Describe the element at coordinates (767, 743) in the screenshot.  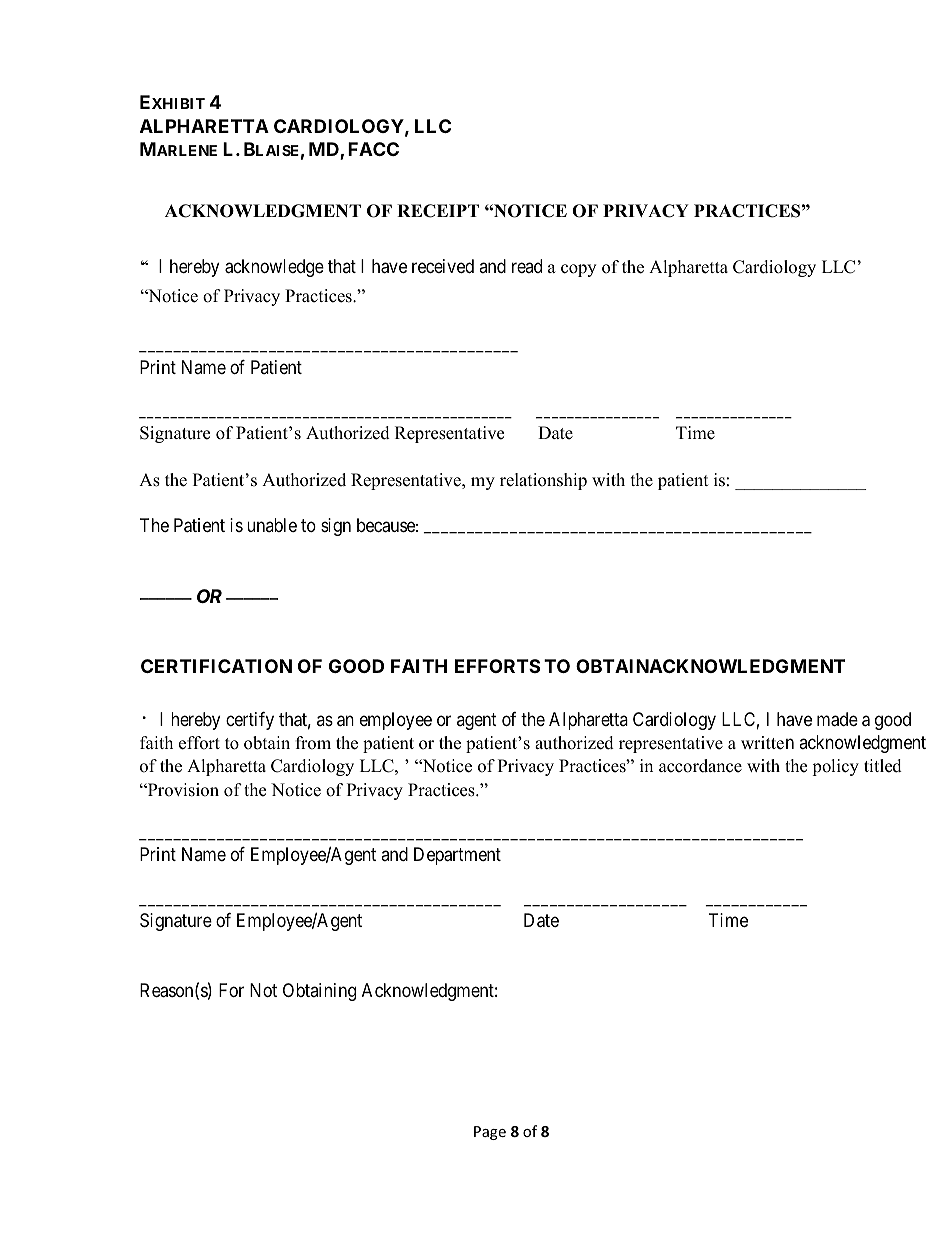
I see `written` at that location.
